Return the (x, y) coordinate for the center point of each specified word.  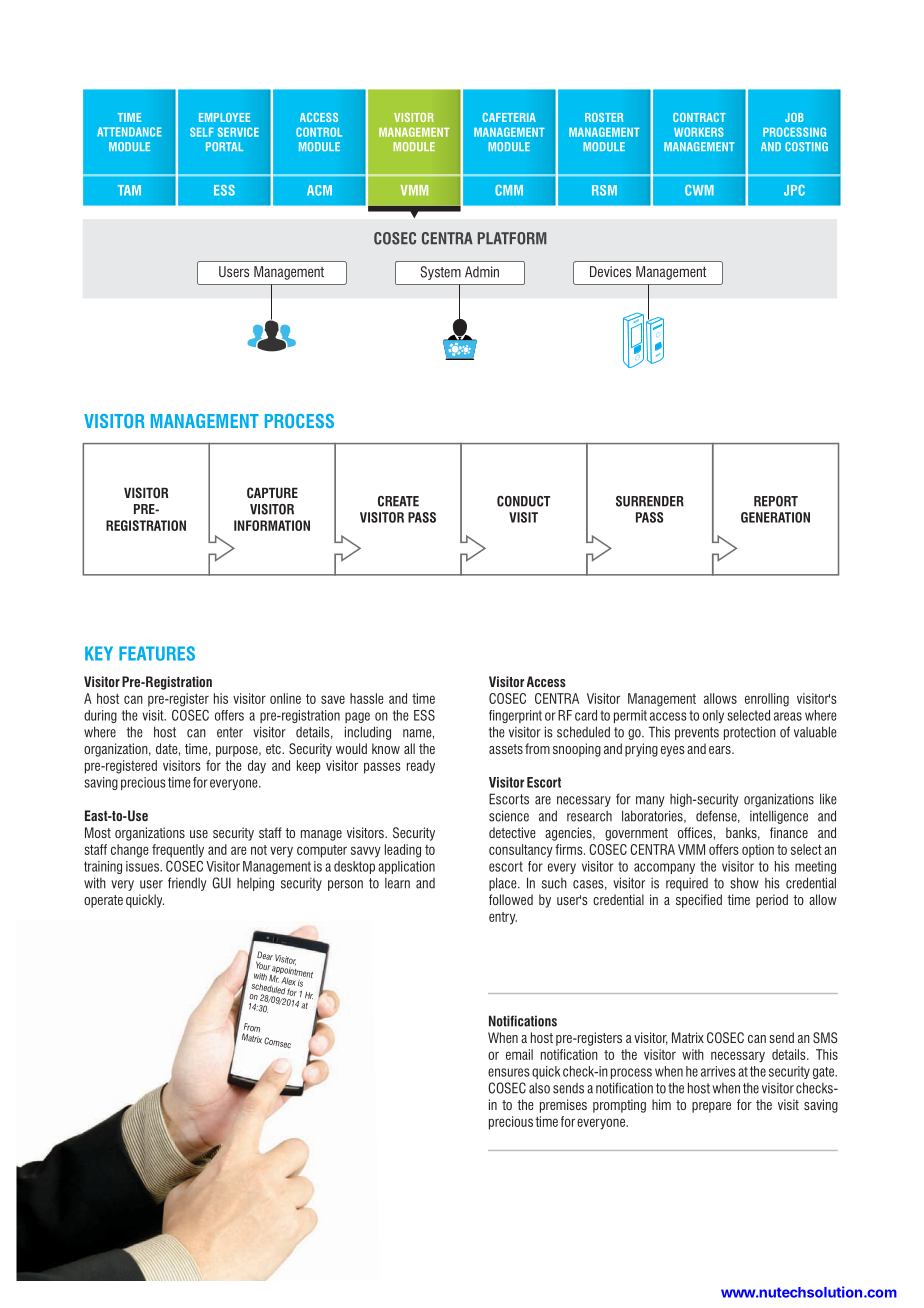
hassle (367, 698)
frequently (178, 851)
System (440, 273)
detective (512, 832)
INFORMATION (272, 525)
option (758, 851)
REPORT (776, 501)
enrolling (767, 700)
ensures (509, 1072)
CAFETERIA (509, 117)
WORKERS (699, 132)
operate (103, 901)
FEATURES (157, 653)
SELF (202, 132)
